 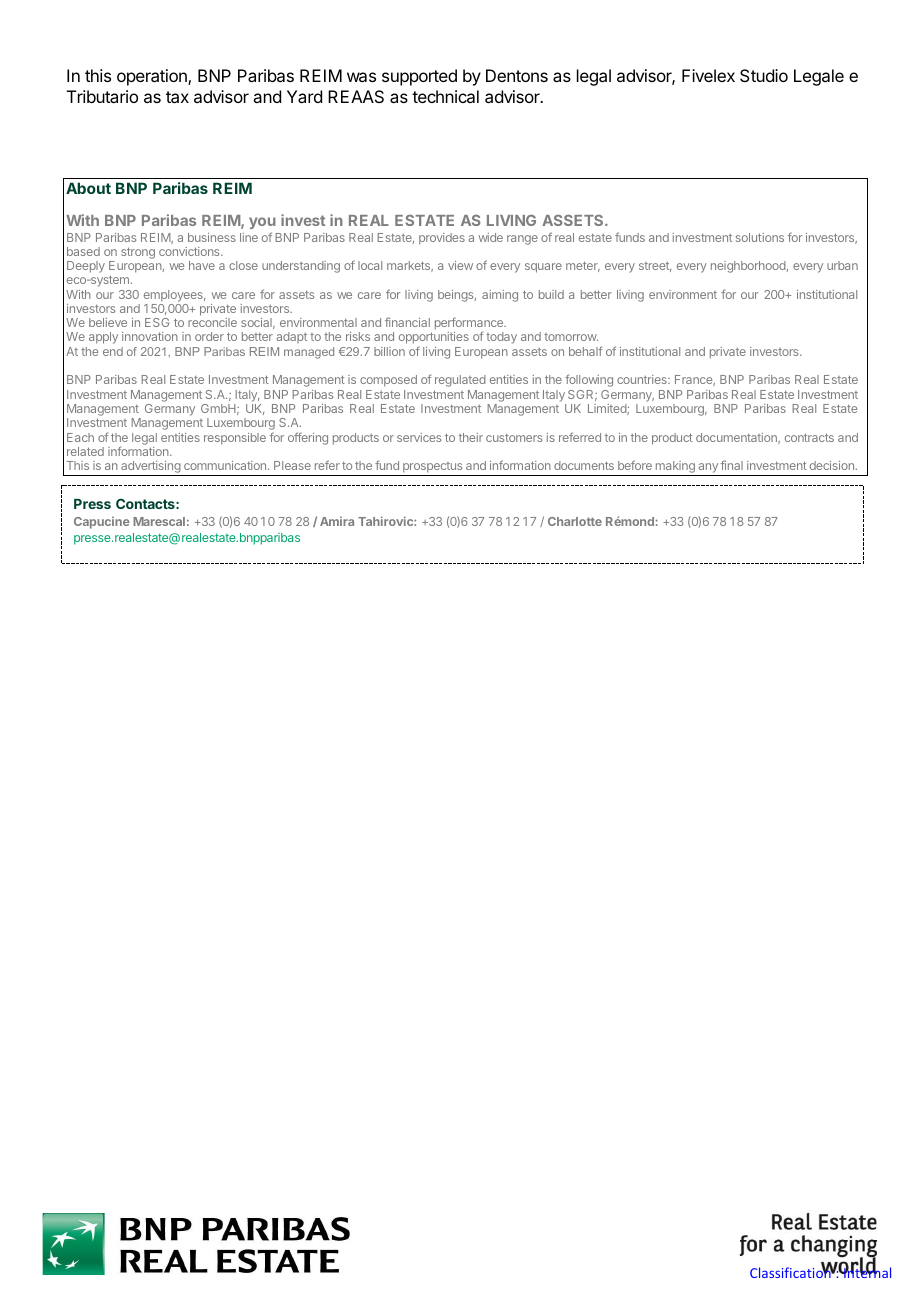 I want to click on wide, so click(x=491, y=237).
